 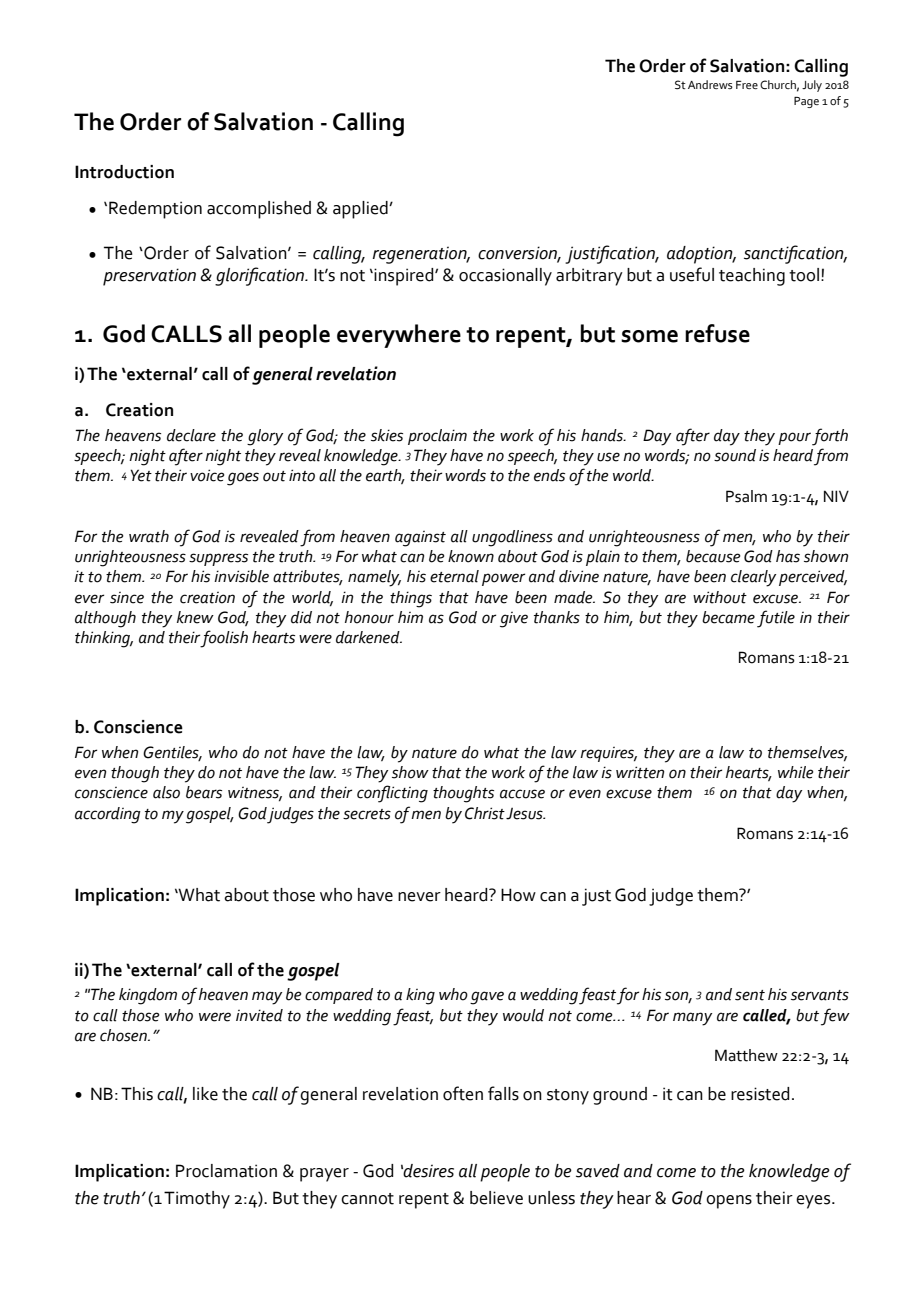 I want to click on Introduction, so click(x=124, y=172).
